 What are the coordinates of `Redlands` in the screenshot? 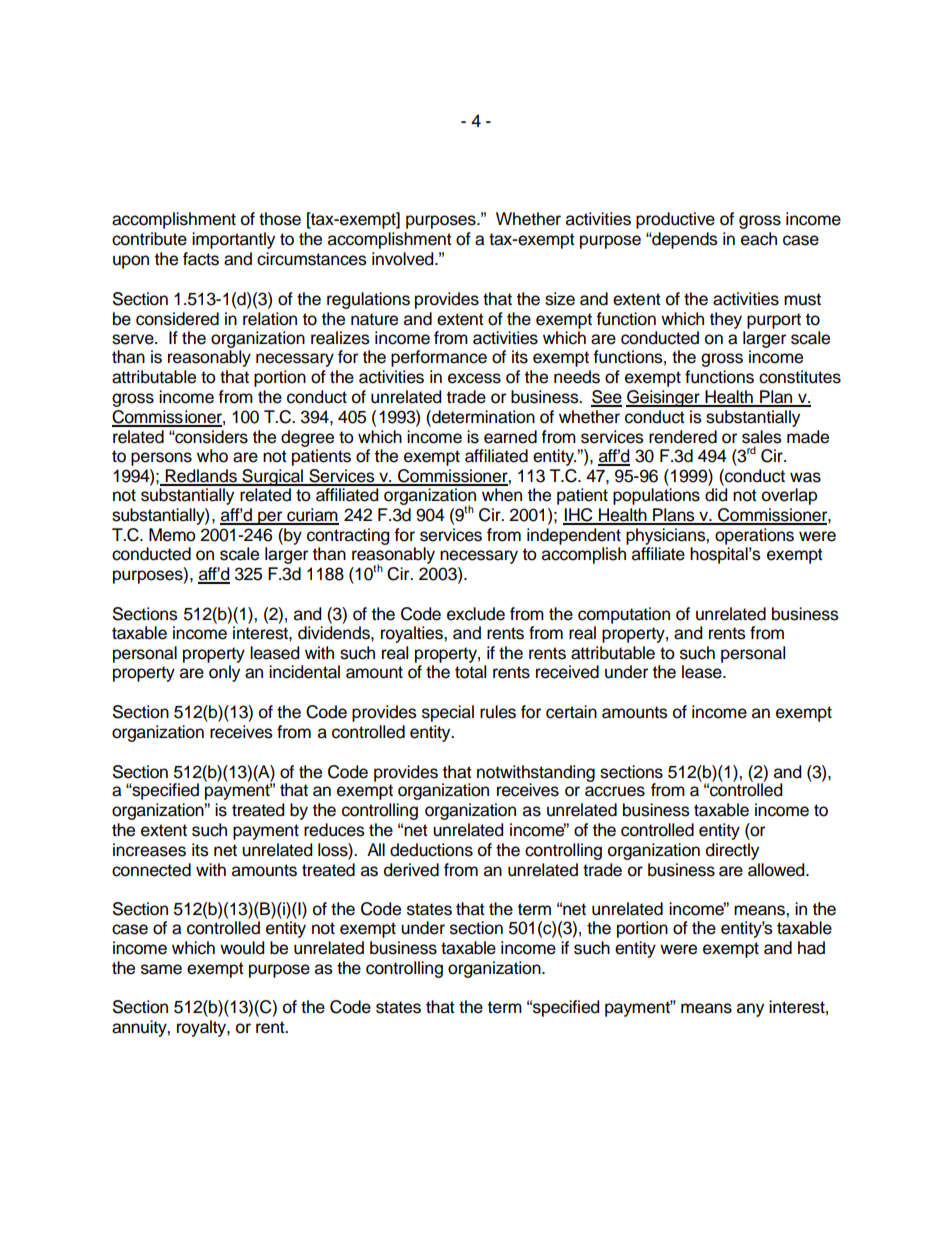 It's located at (201, 477).
